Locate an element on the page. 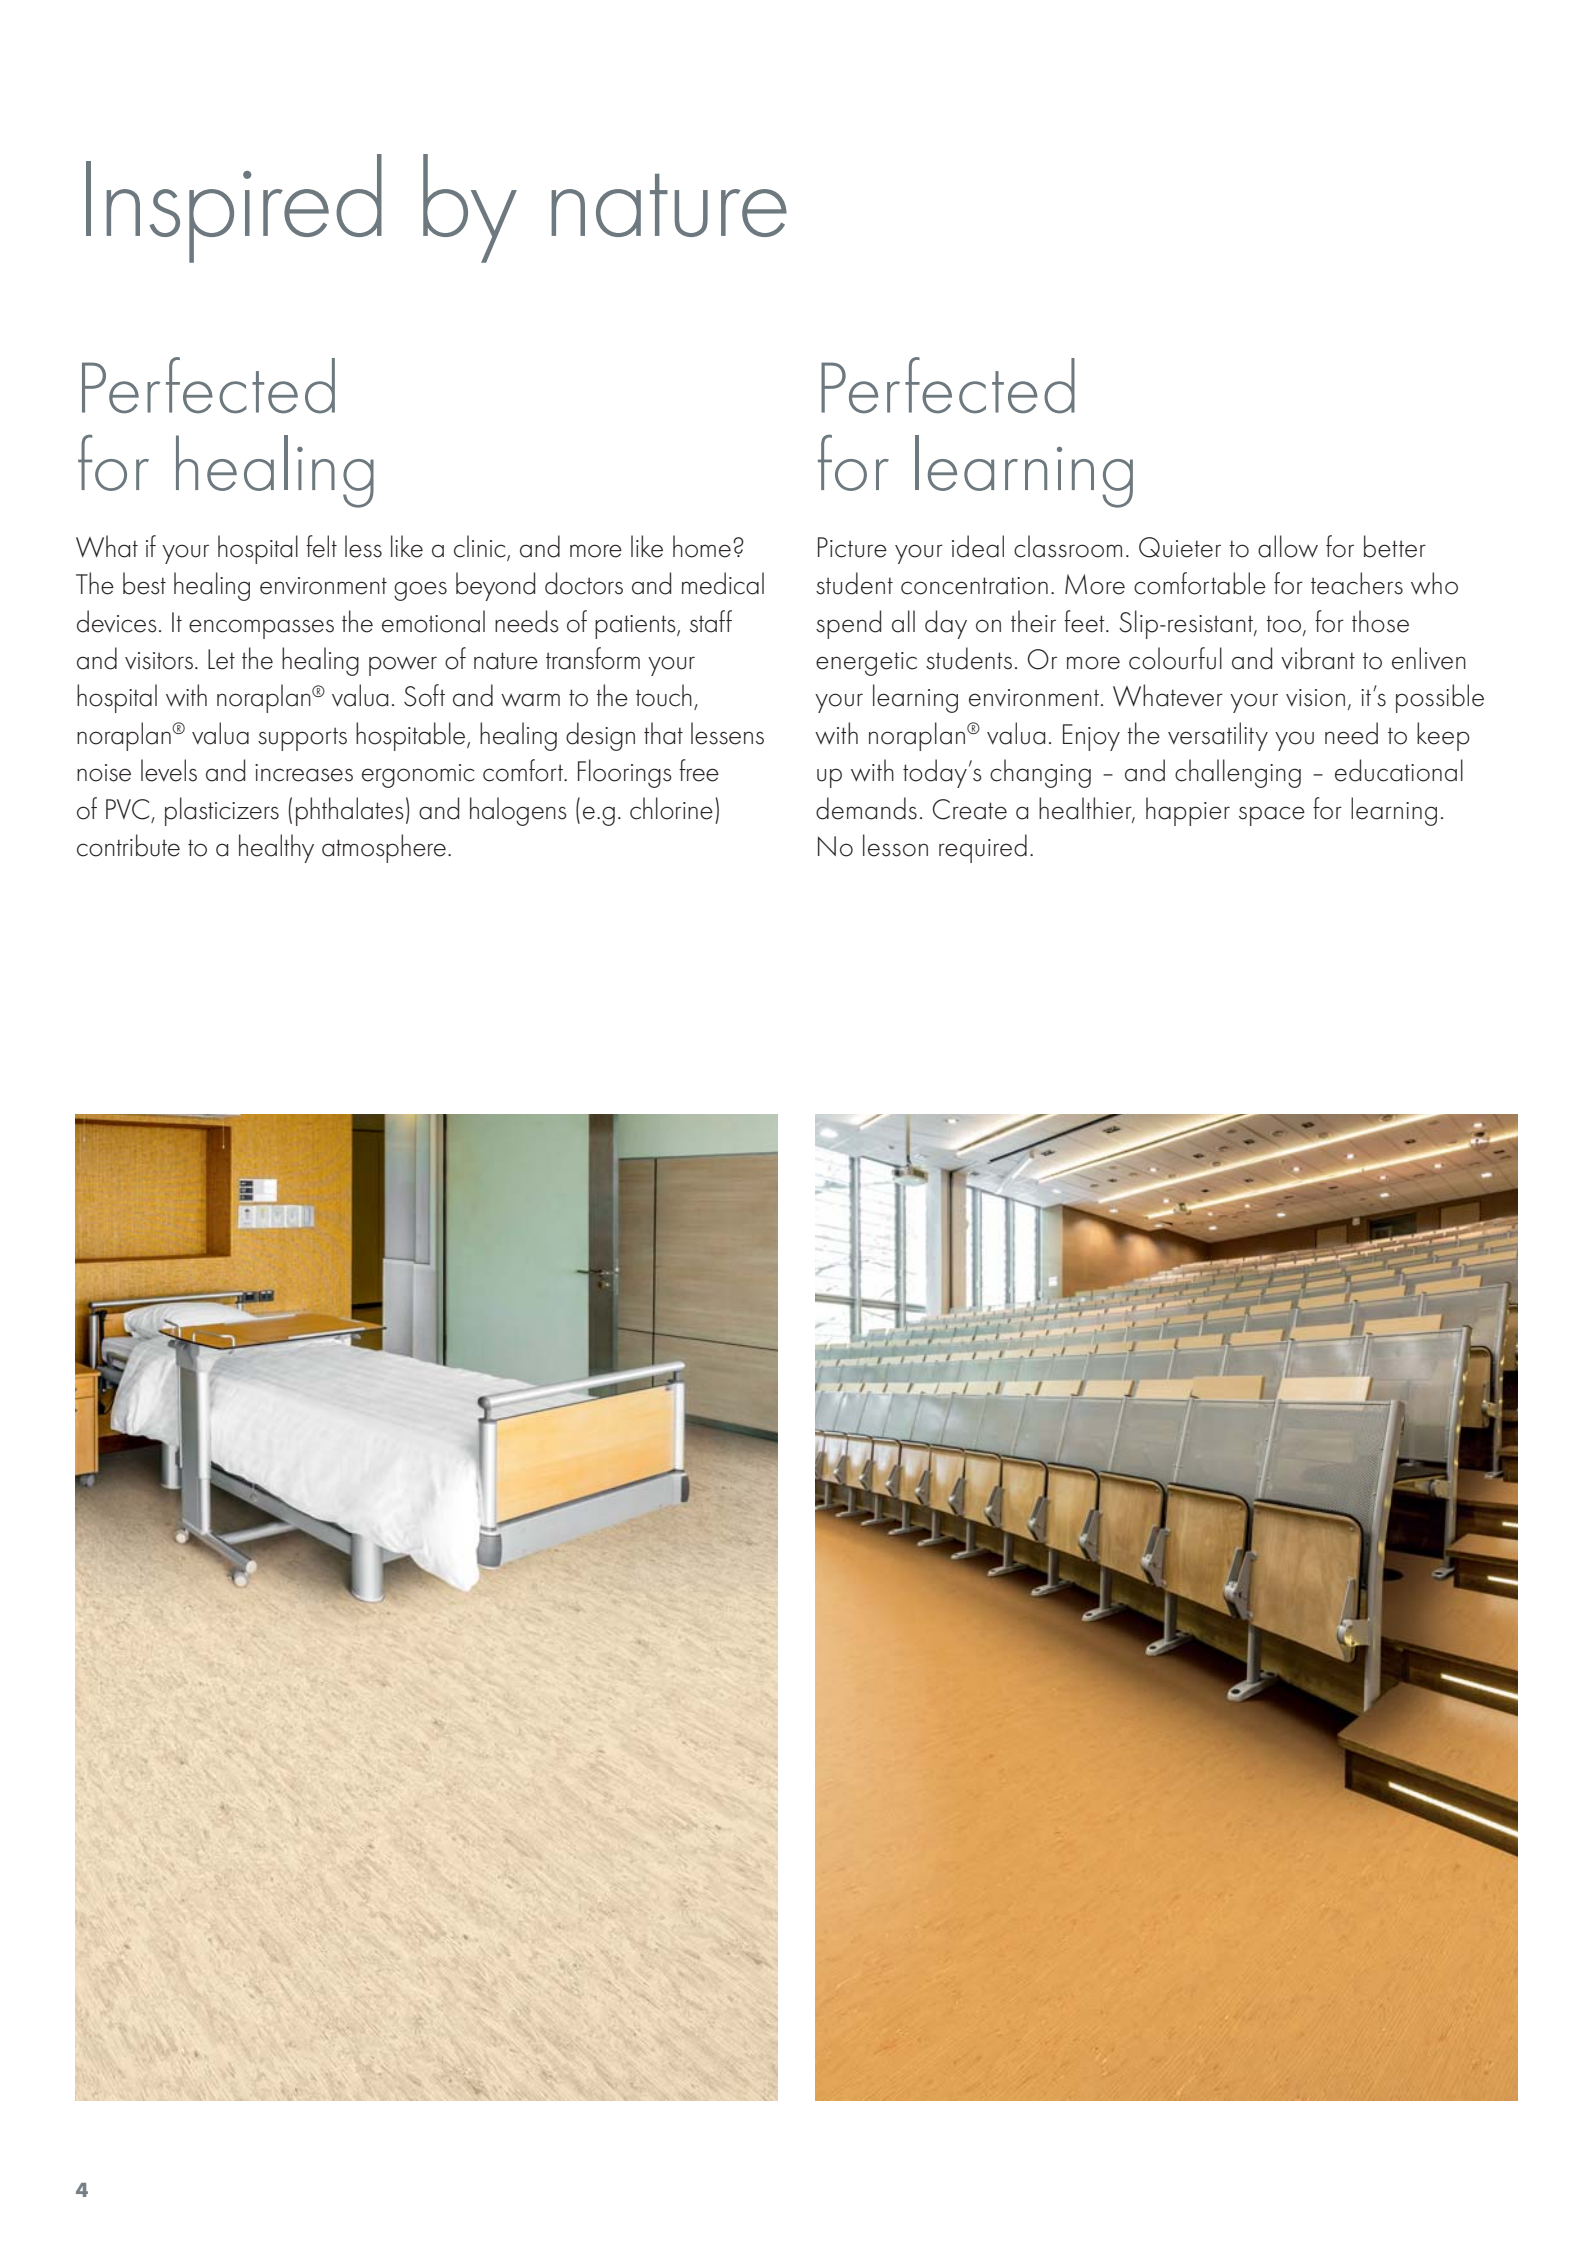 The image size is (1593, 2252). Picture is located at coordinates (852, 547).
